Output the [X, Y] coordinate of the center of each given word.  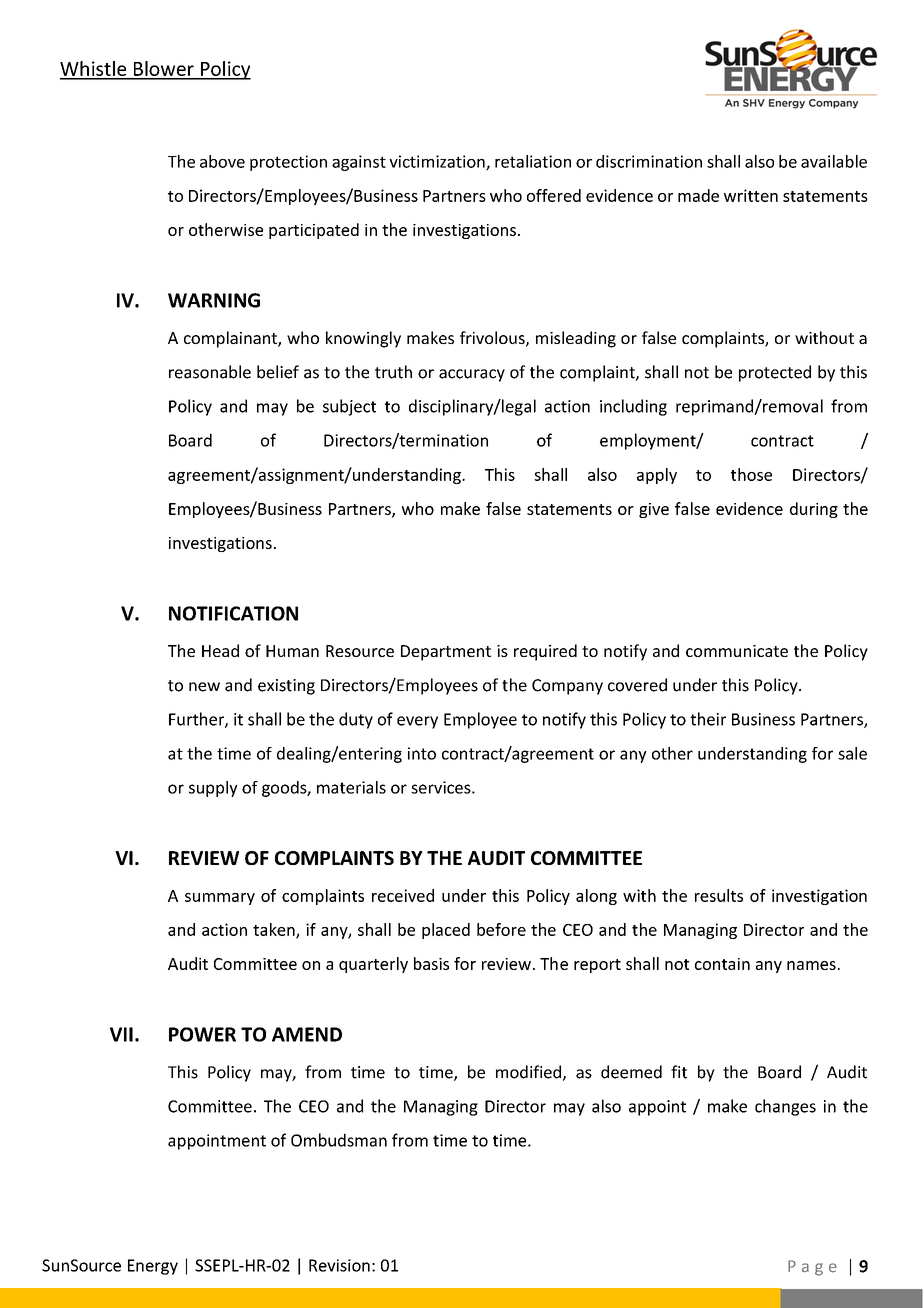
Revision [339, 1265]
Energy [153, 1267]
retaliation [533, 161]
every [417, 722]
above [222, 161]
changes [785, 1107]
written [751, 195]
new [204, 687]
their [708, 719]
